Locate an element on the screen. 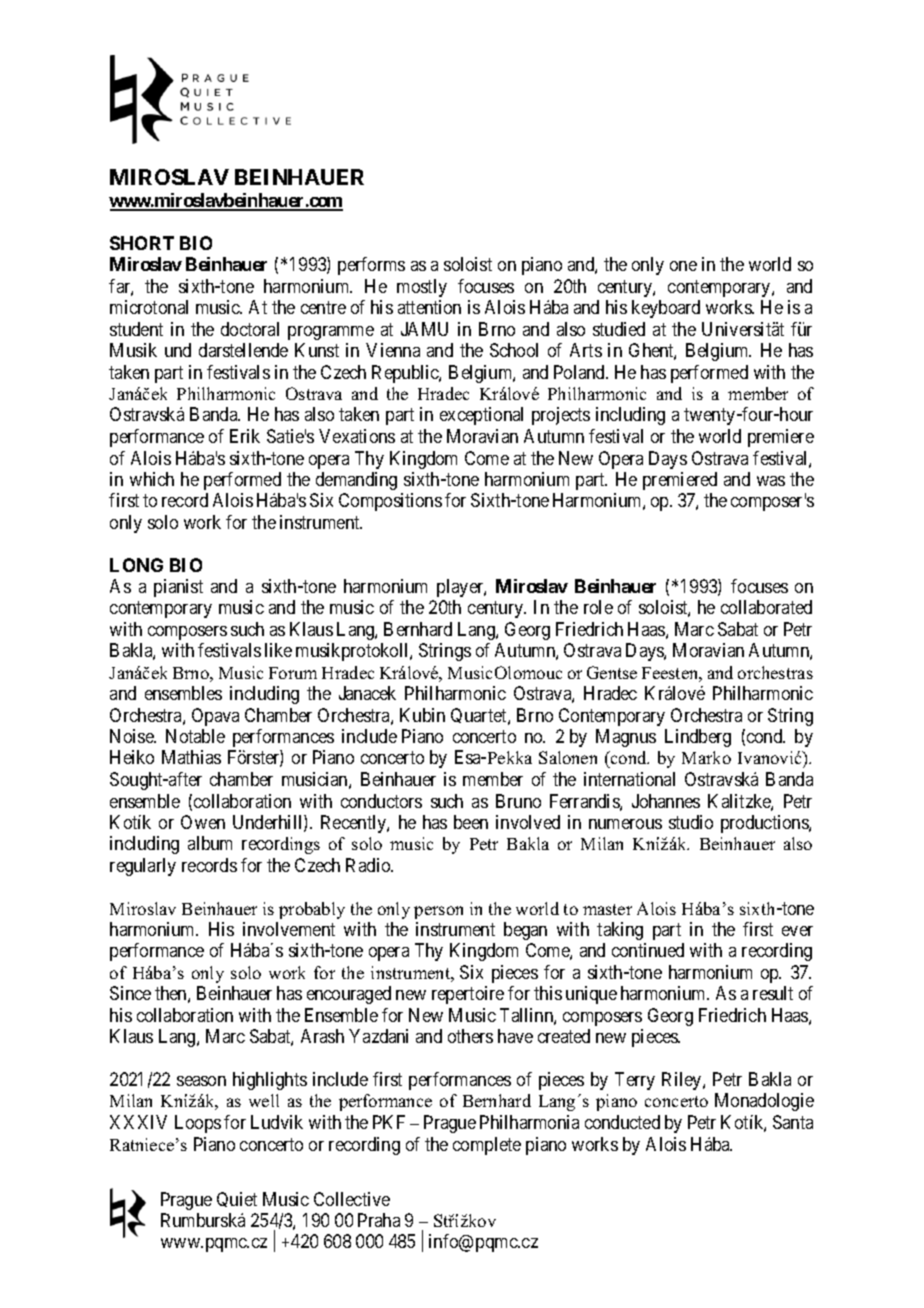  keyboard is located at coordinates (666, 309).
